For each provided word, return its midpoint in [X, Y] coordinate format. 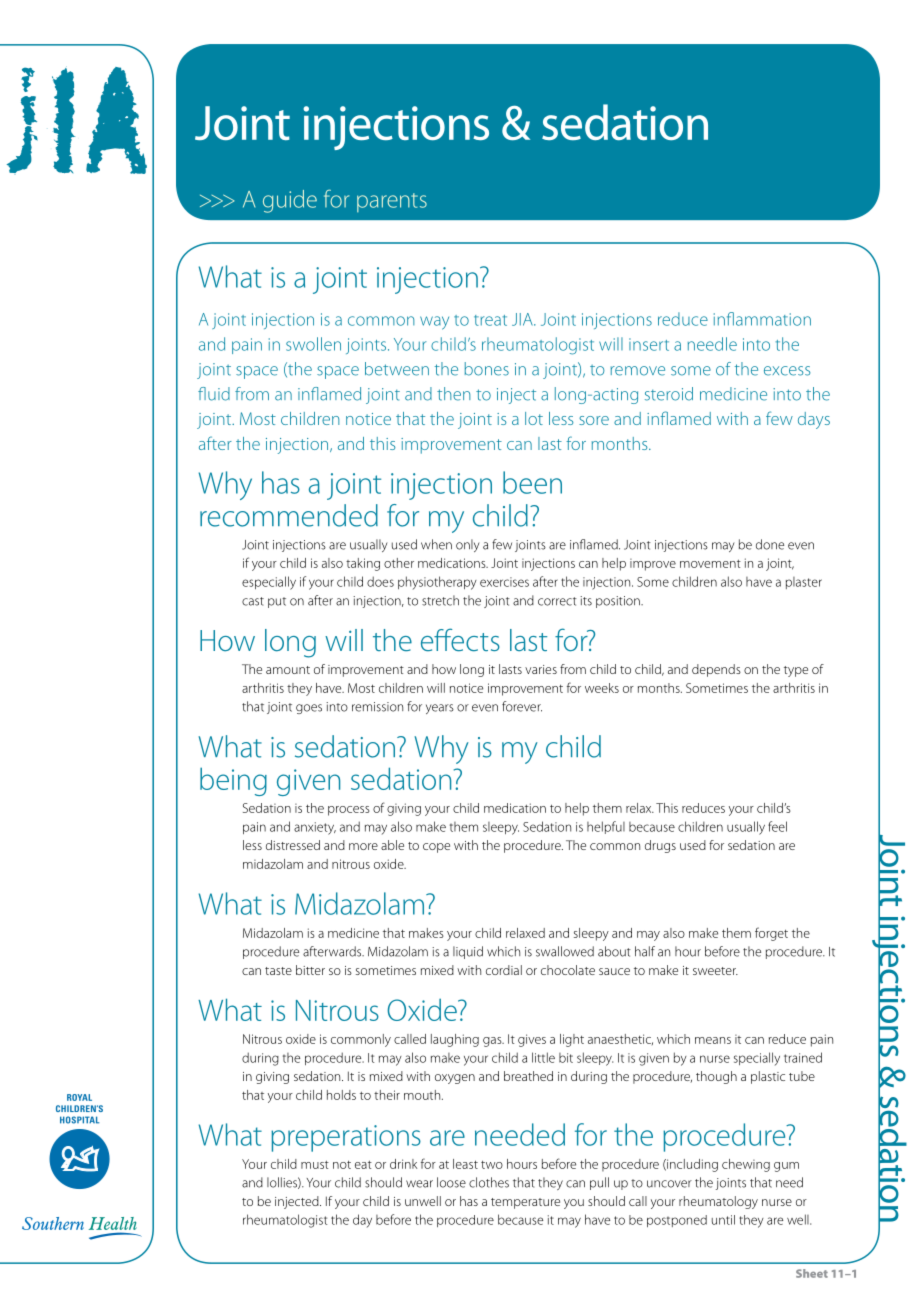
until [723, 1220]
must [315, 1165]
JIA [523, 319]
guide [290, 201]
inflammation [762, 319]
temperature [525, 1203]
